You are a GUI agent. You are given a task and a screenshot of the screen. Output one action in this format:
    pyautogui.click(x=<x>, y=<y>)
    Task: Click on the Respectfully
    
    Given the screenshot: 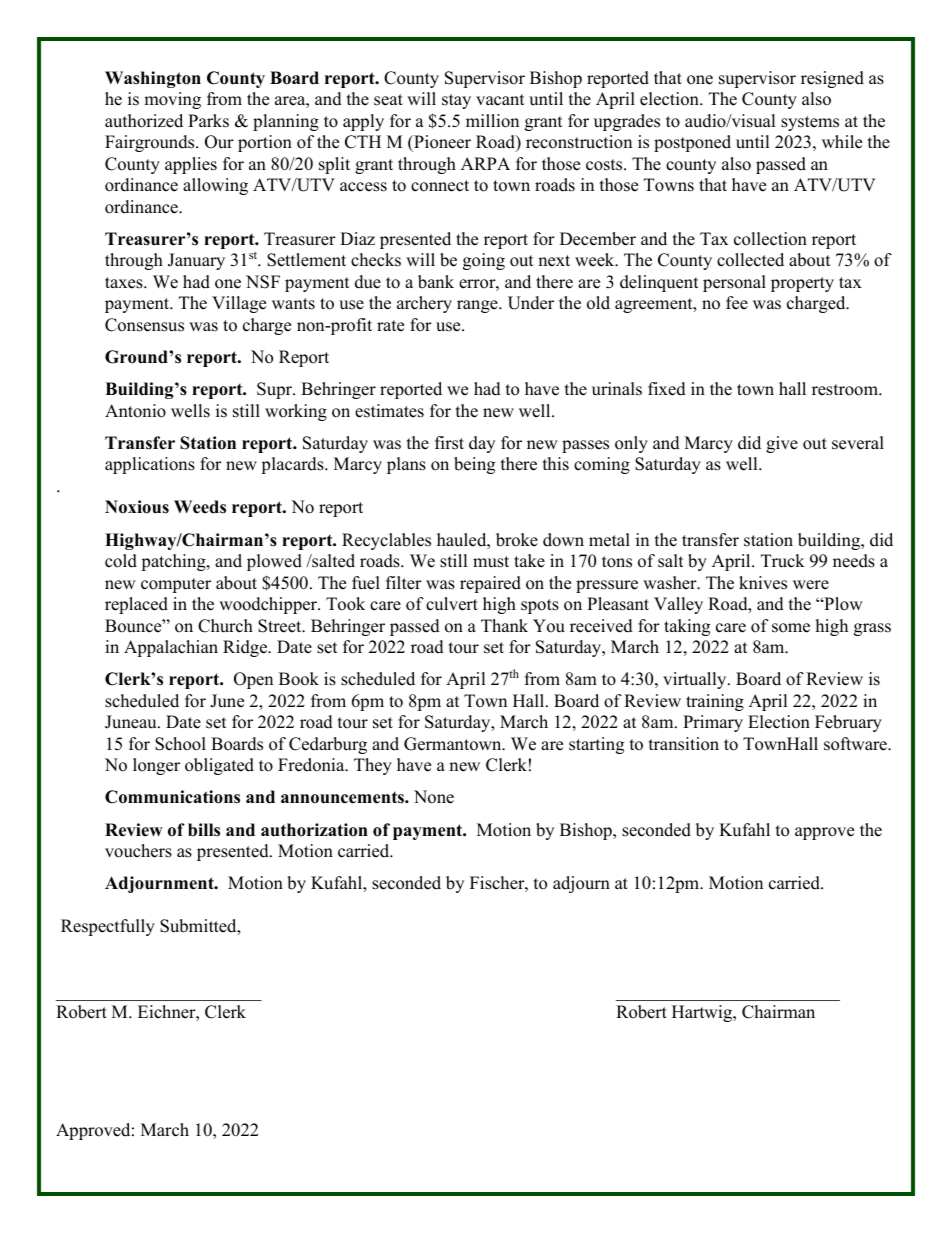 What is the action you would take?
    pyautogui.click(x=108, y=927)
